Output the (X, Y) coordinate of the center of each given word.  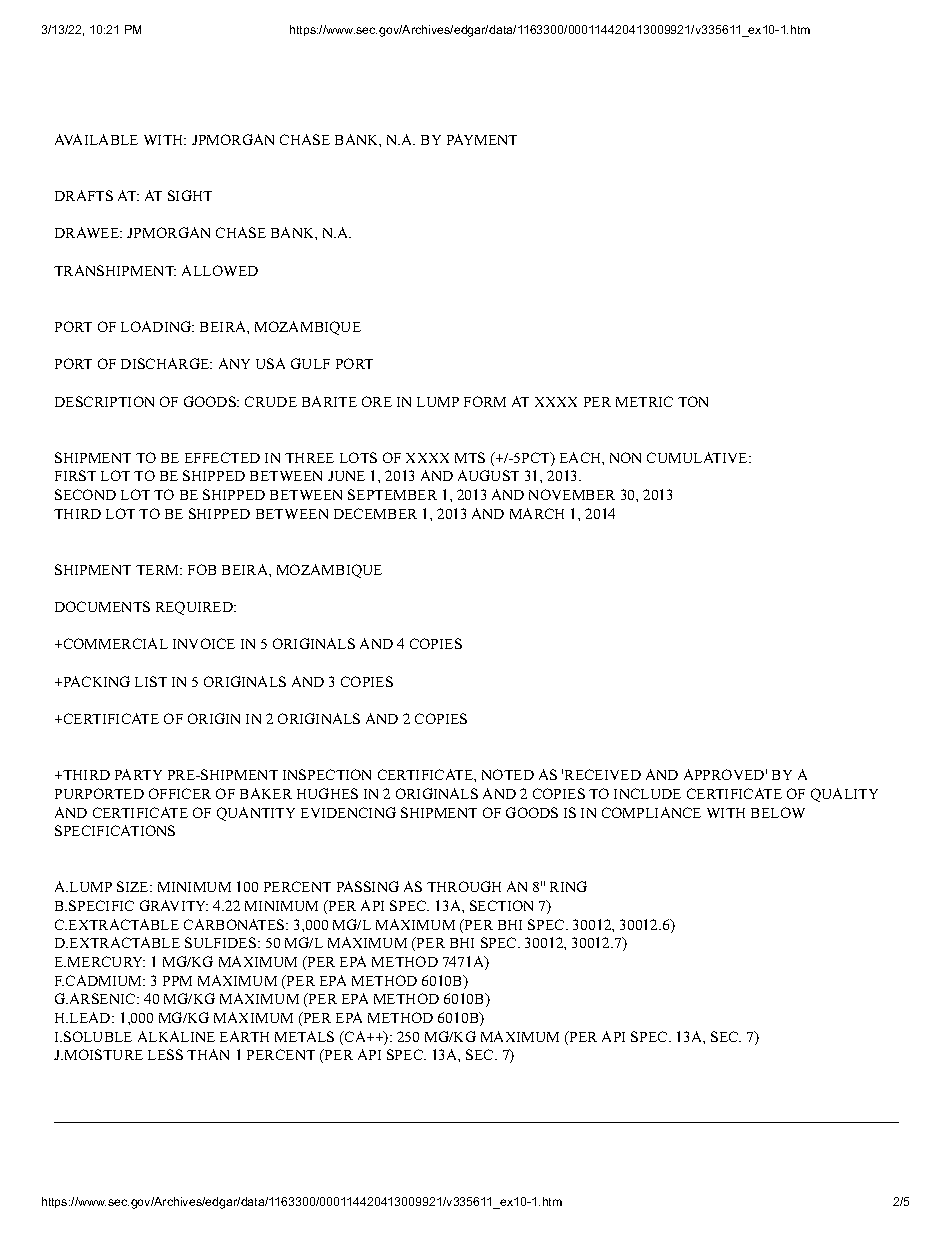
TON (693, 401)
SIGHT (190, 195)
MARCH (537, 513)
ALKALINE (176, 1036)
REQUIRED (196, 608)
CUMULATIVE (698, 457)
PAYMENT (482, 139)
